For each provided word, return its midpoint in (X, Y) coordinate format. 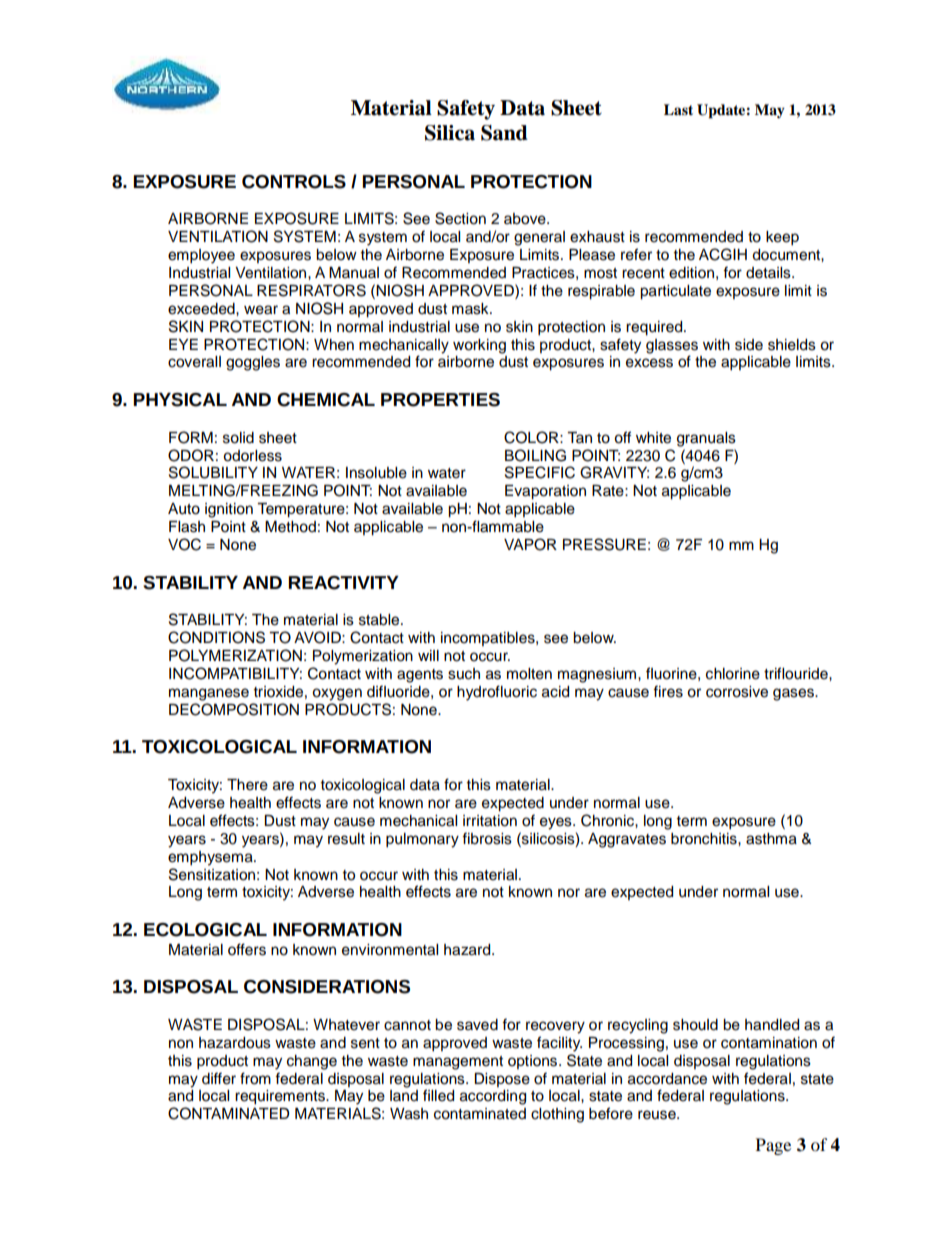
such (464, 674)
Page (773, 1146)
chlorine (733, 674)
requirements (281, 1097)
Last (678, 109)
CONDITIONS (216, 637)
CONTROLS (294, 182)
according (493, 1097)
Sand (504, 133)
